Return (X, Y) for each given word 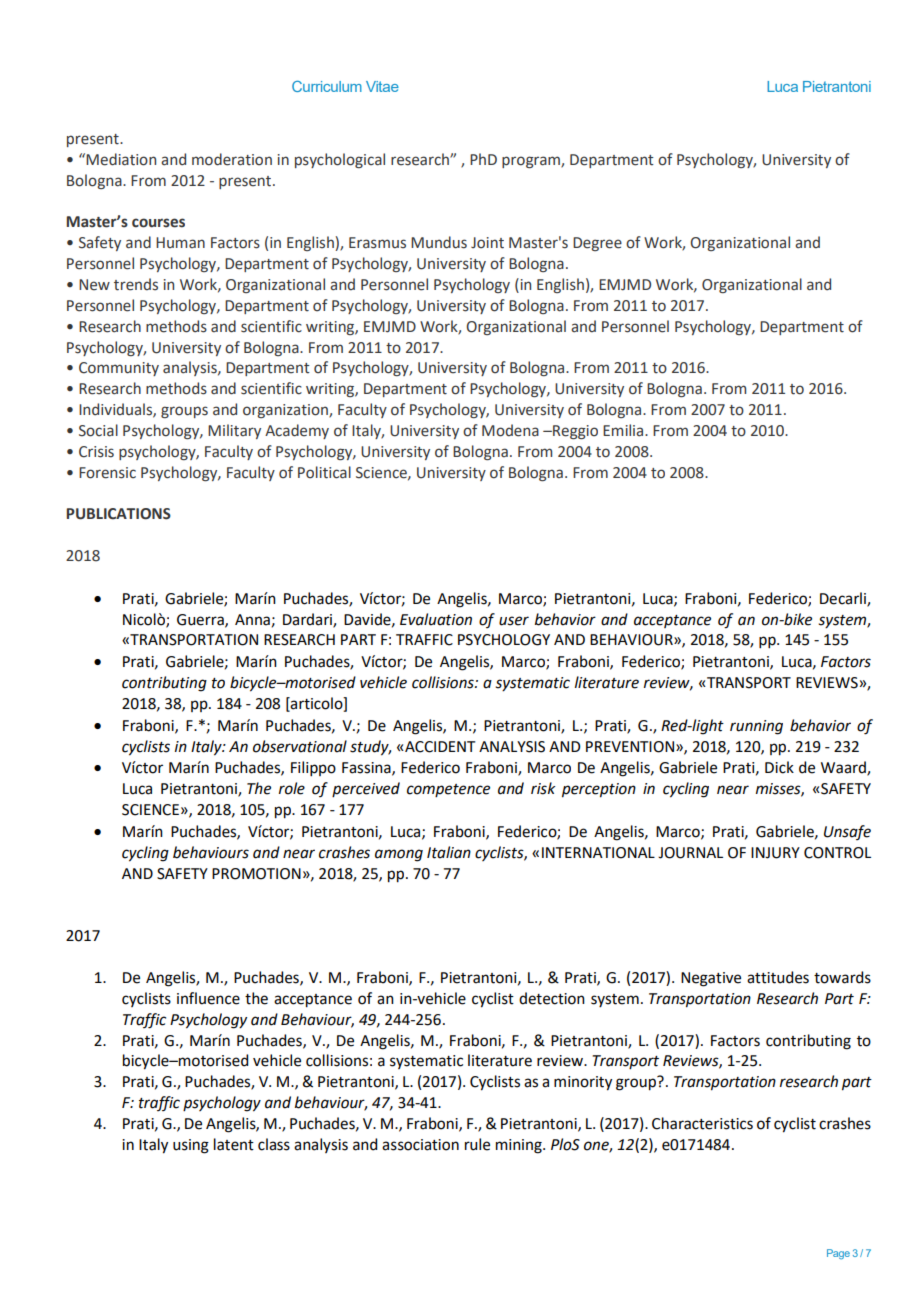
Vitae (382, 86)
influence (208, 998)
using (191, 1146)
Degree (597, 244)
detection (552, 998)
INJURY (775, 853)
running (756, 727)
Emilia (624, 430)
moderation (232, 159)
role (292, 788)
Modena (510, 430)
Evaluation (436, 619)
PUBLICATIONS (118, 514)
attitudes (778, 977)
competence (448, 790)
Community (119, 369)
